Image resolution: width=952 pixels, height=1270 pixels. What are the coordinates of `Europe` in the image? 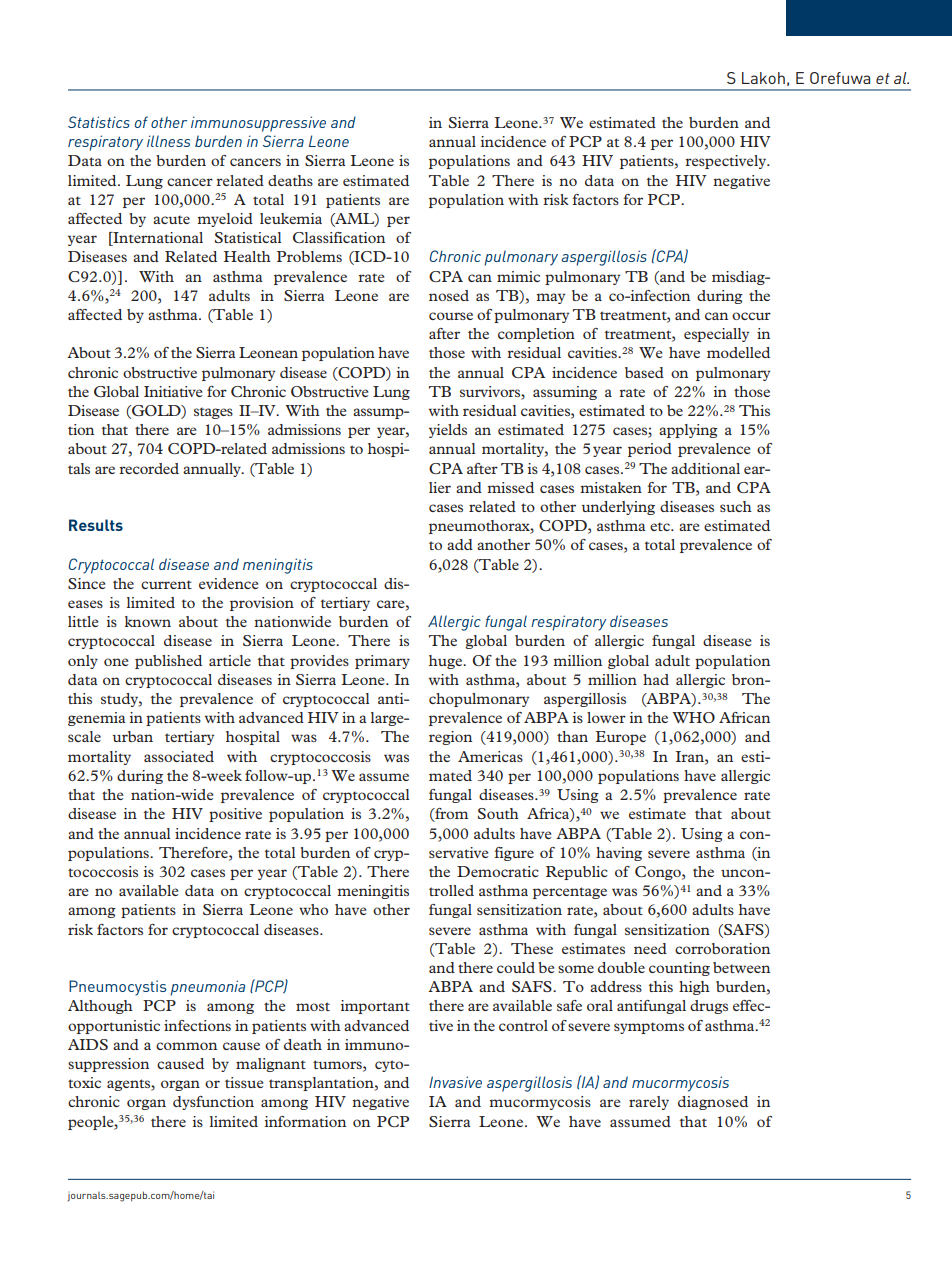 It's located at (621, 738).
